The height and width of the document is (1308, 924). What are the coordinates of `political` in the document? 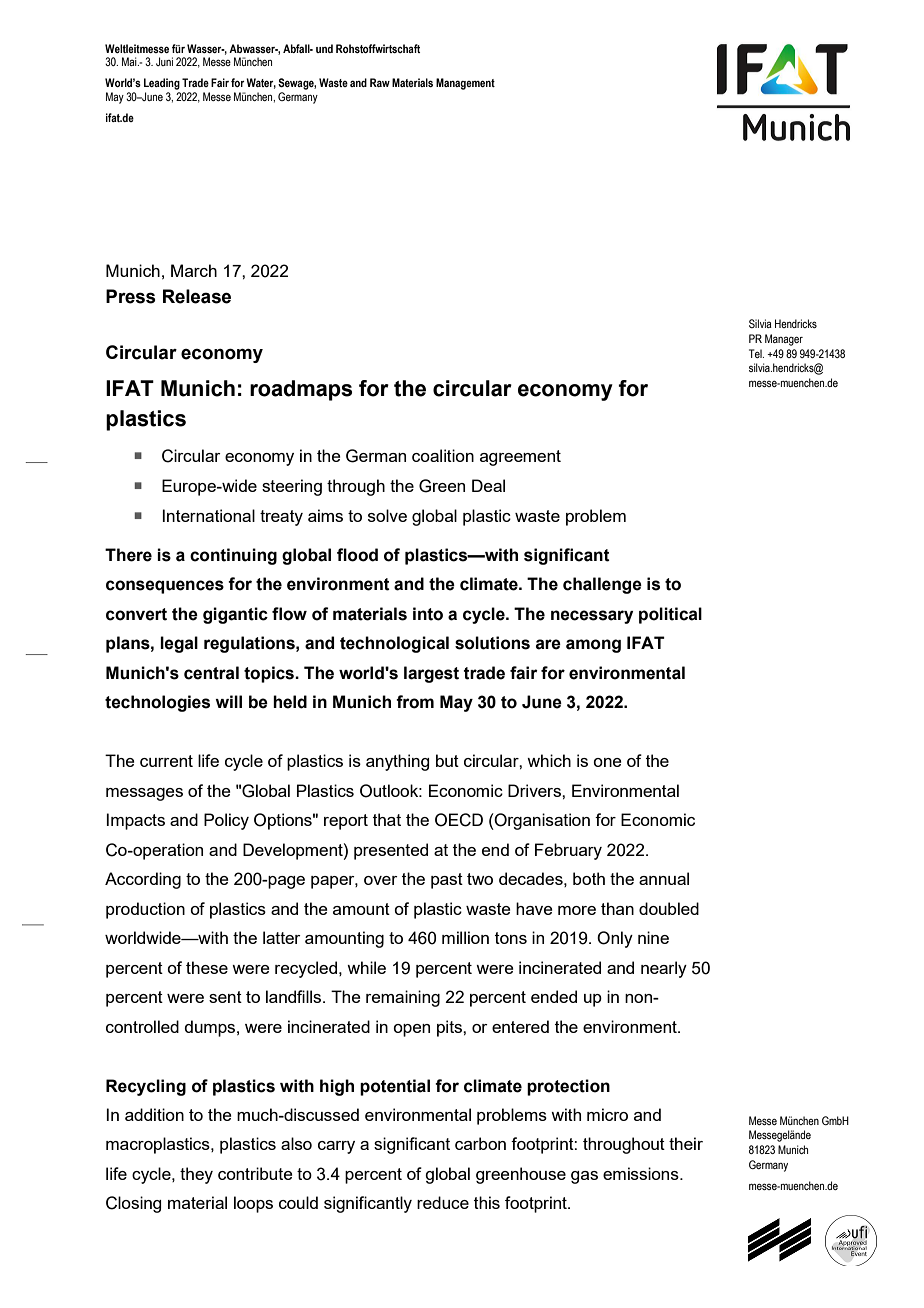 It's located at (670, 615).
